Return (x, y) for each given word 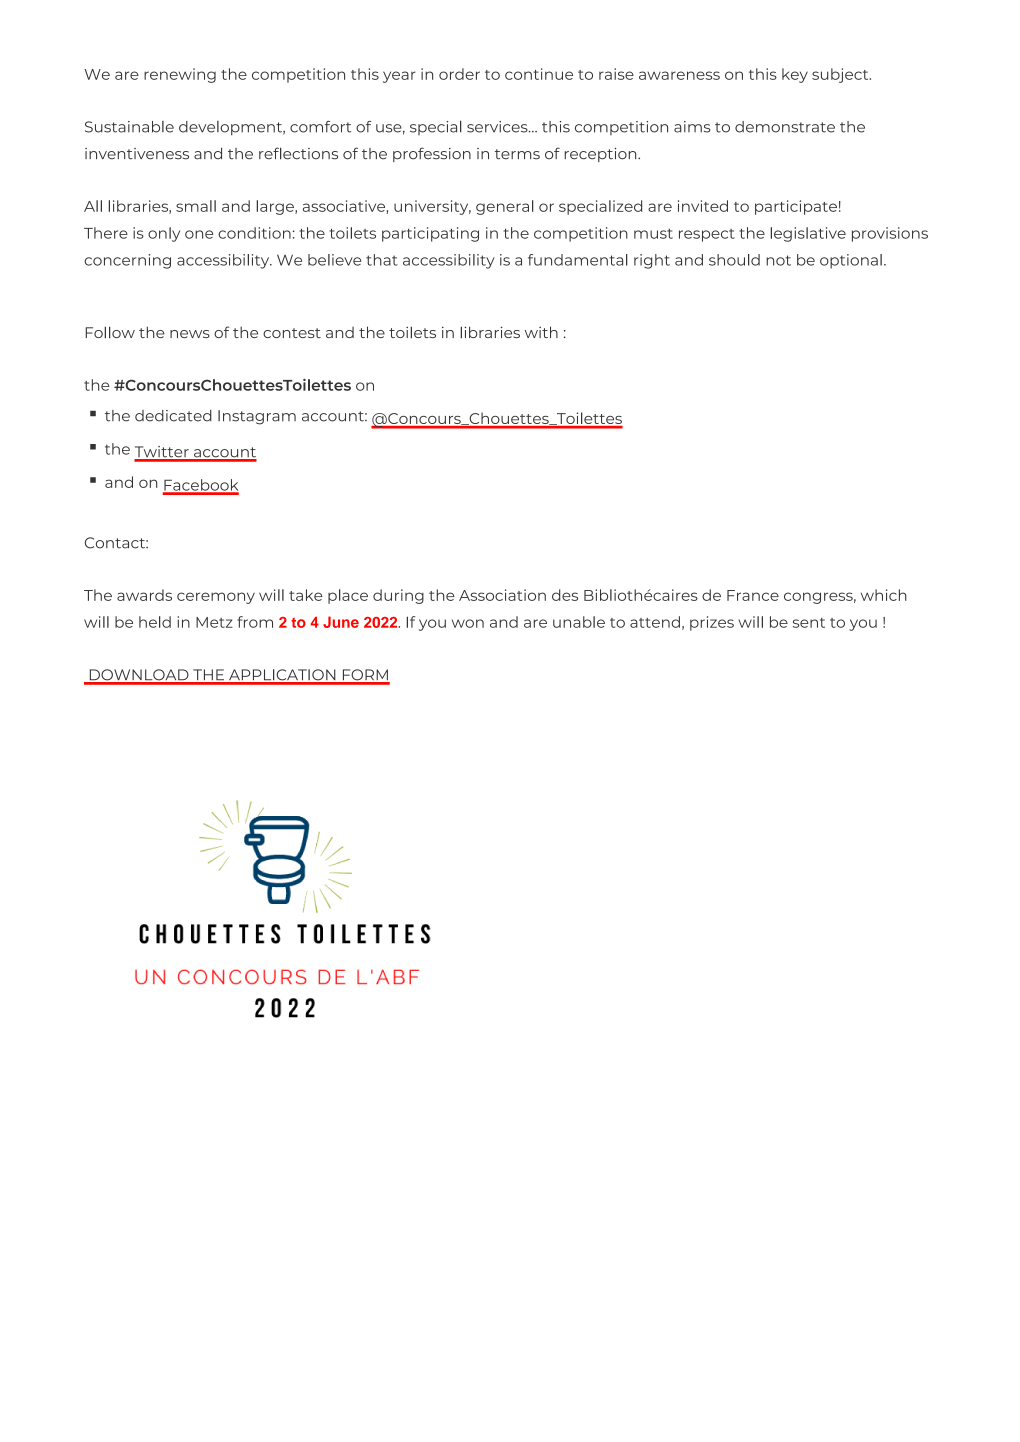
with (541, 332)
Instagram (257, 417)
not (778, 260)
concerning (127, 261)
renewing (180, 75)
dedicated (173, 416)
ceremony (216, 598)
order (459, 74)
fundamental (578, 260)
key (795, 75)
